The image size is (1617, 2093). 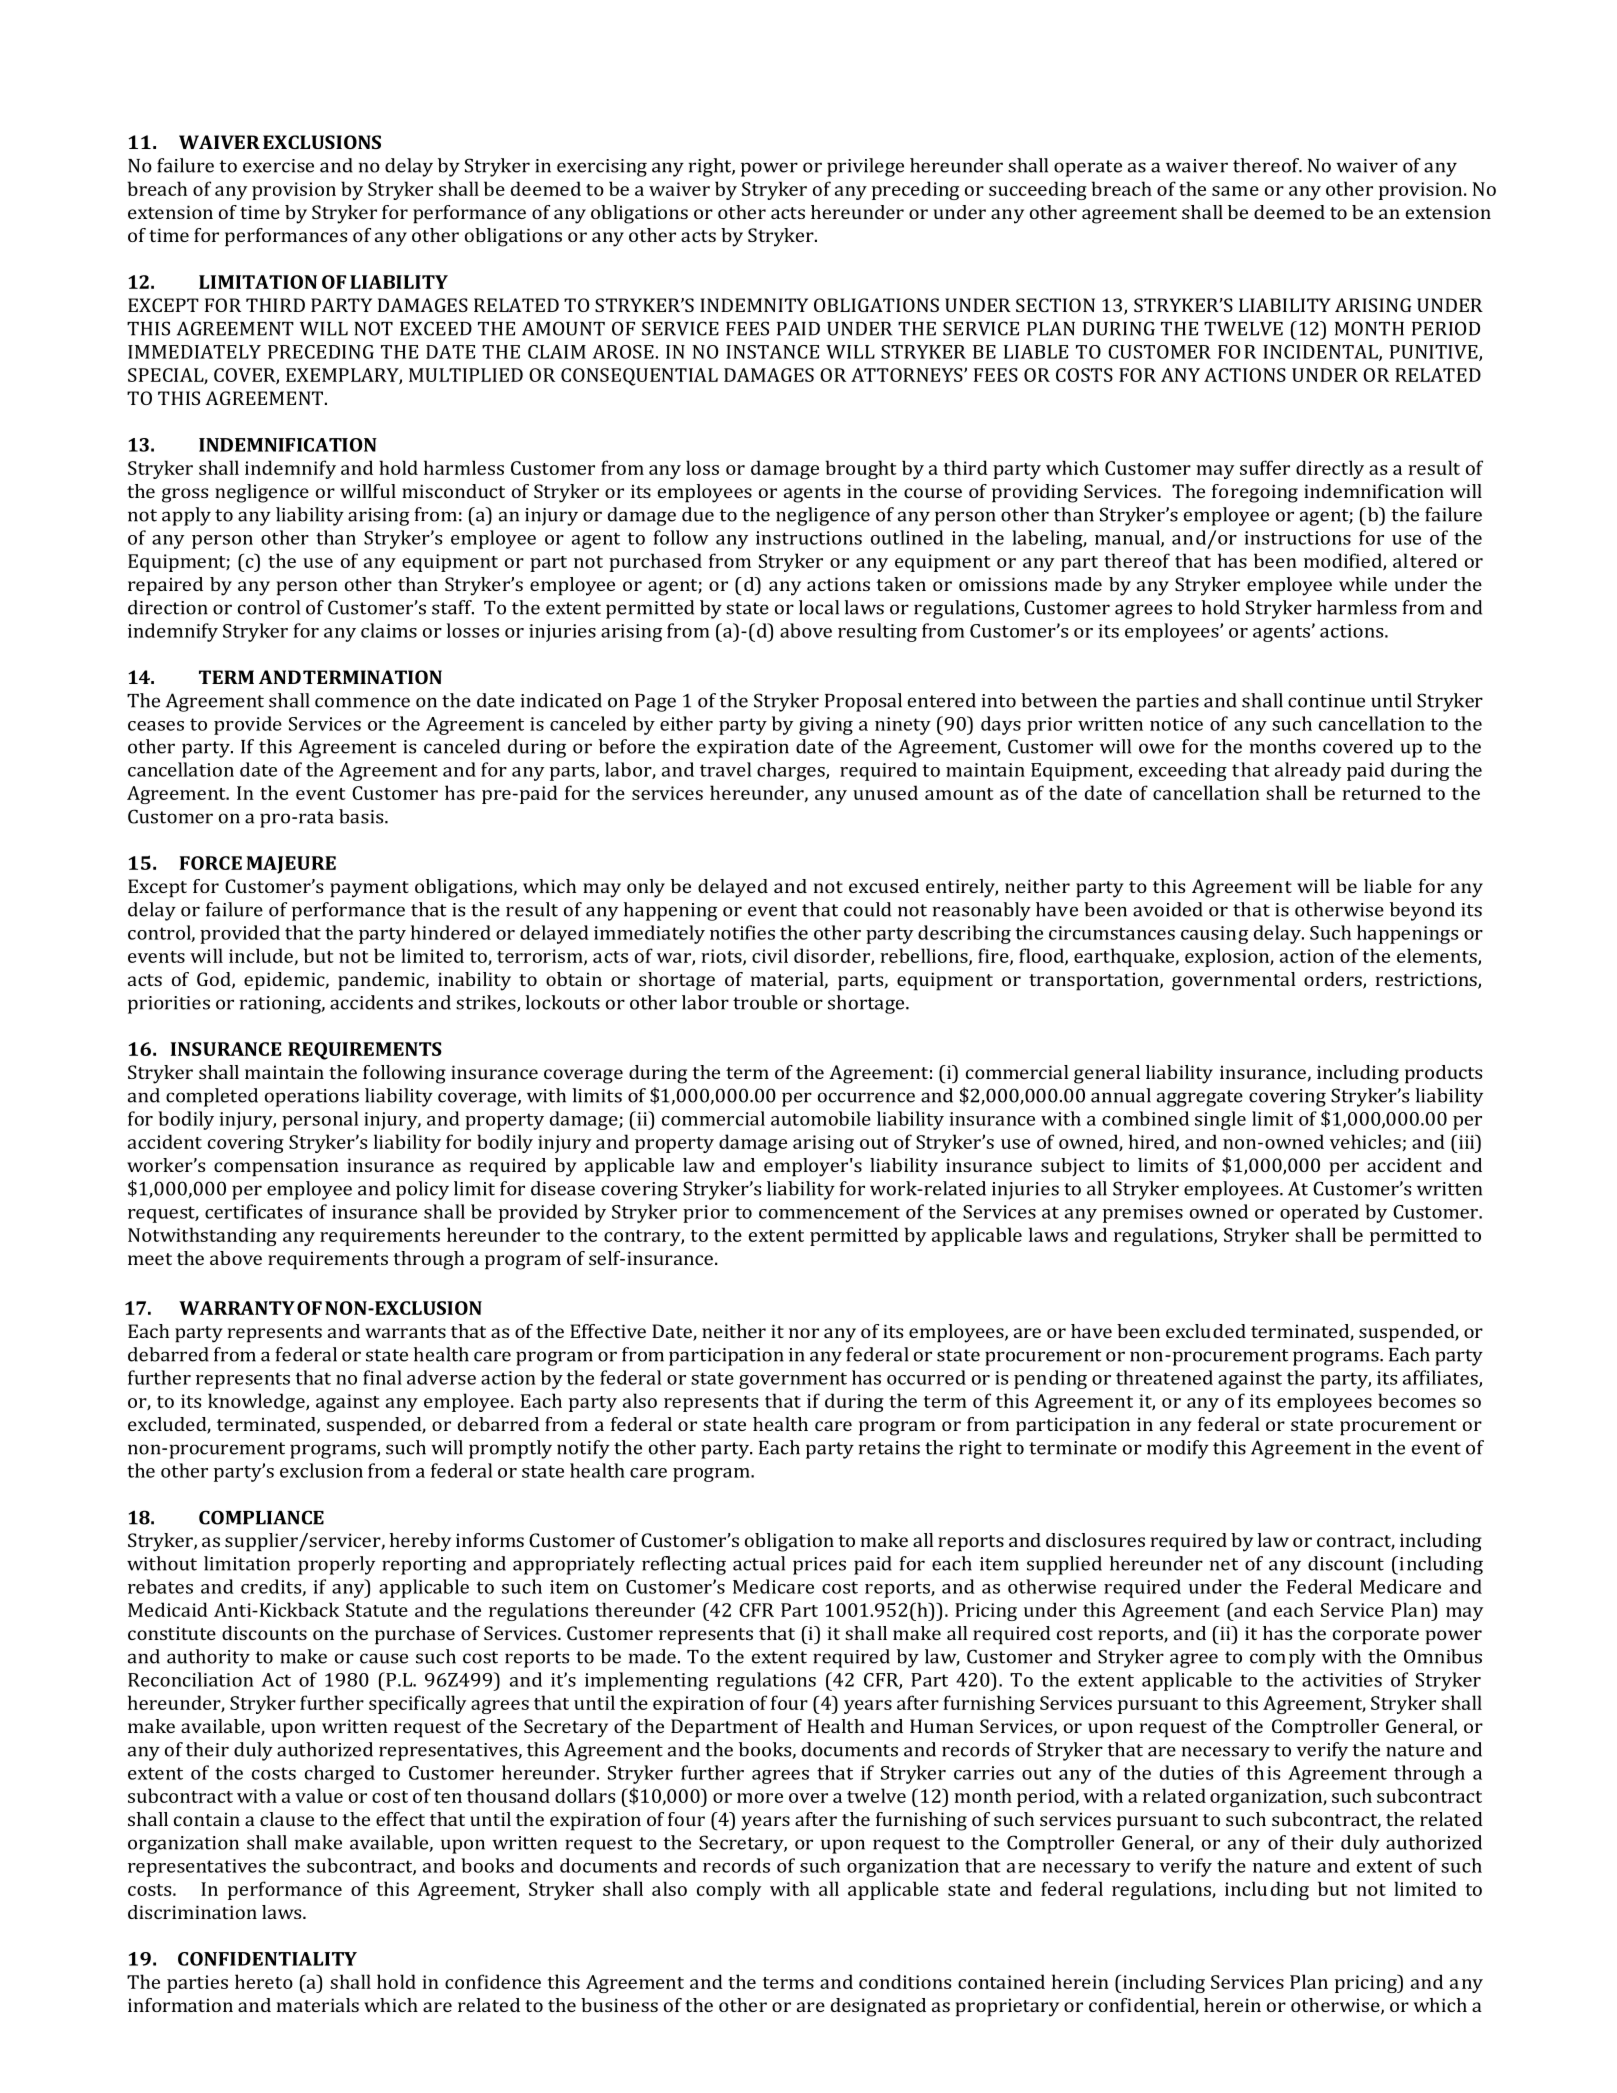 What do you see at coordinates (865, 167) in the page?
I see `privilege` at bounding box center [865, 167].
